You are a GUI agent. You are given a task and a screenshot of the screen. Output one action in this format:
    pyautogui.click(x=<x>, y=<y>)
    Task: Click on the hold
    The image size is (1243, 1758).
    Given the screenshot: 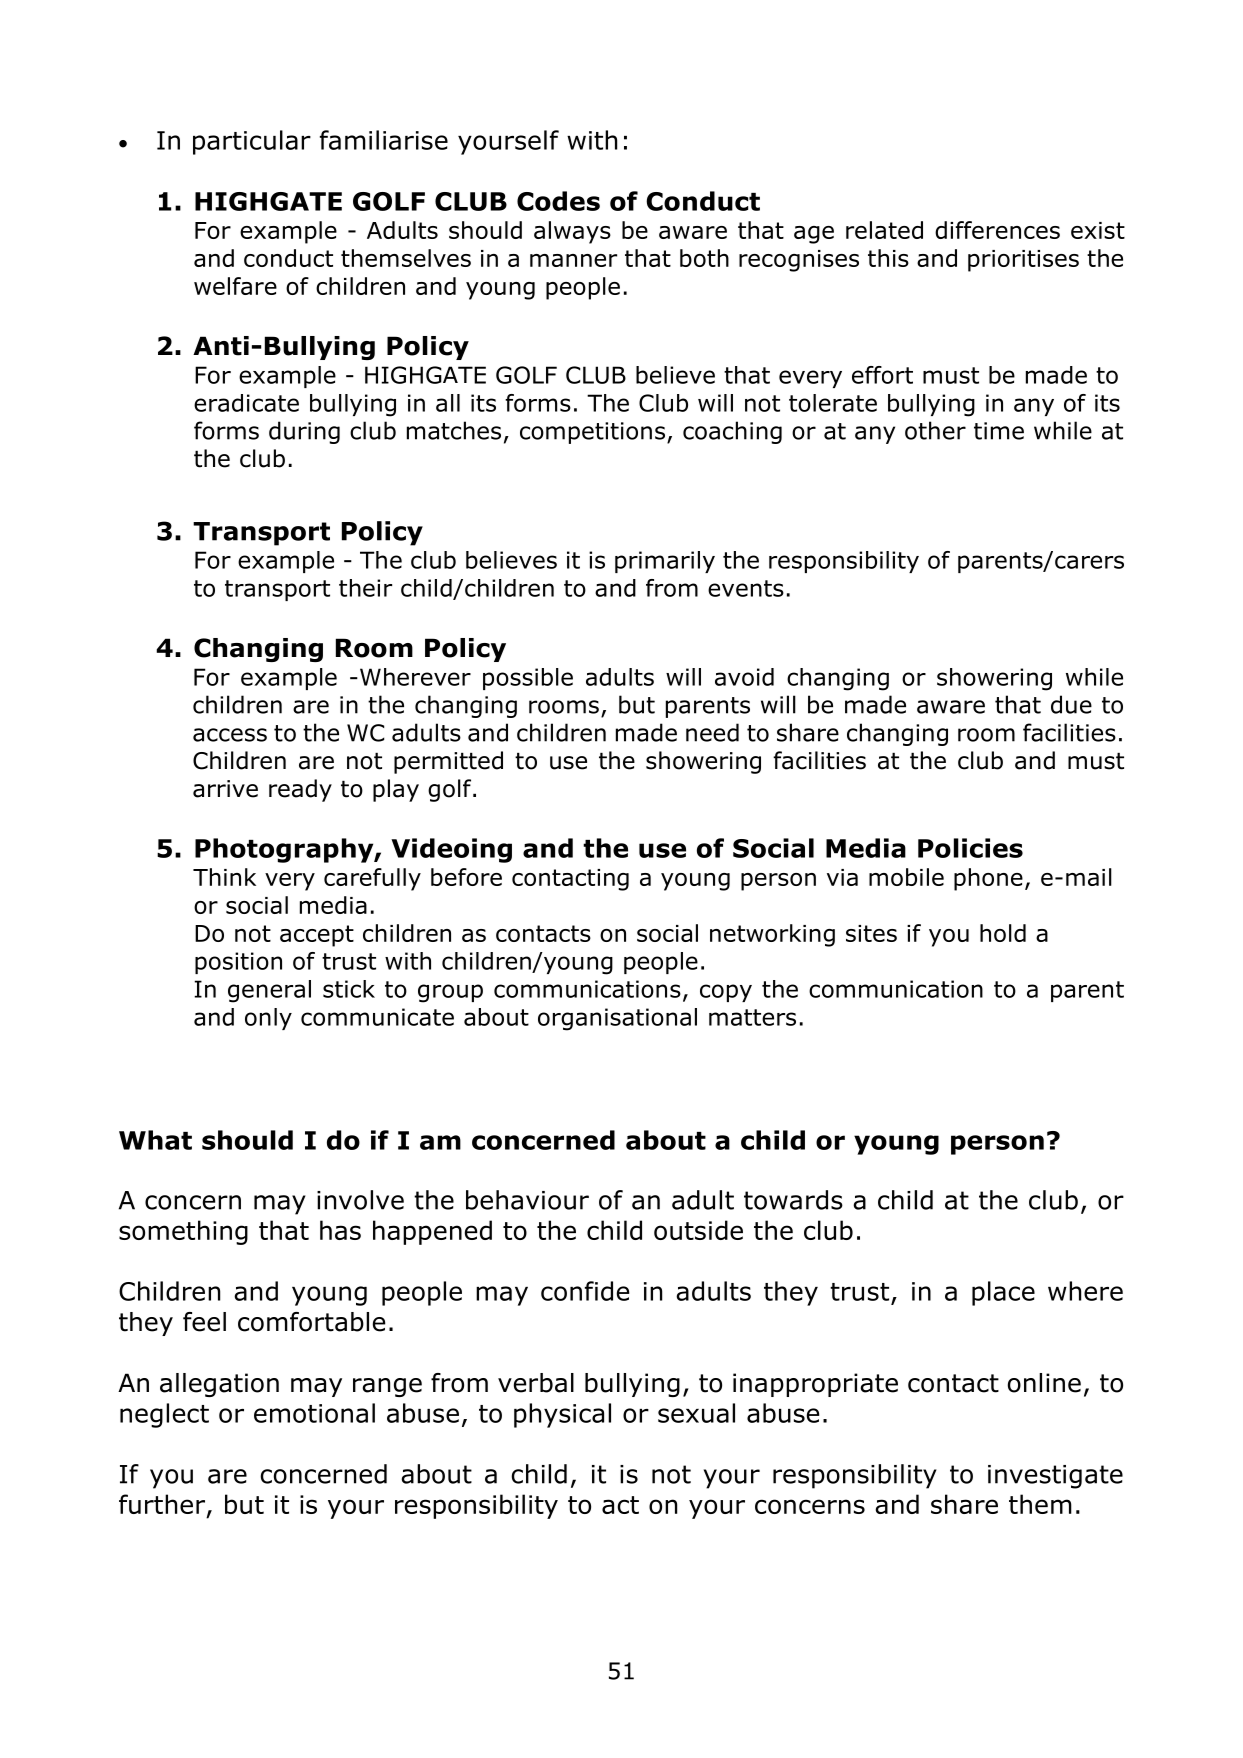 What is the action you would take?
    pyautogui.click(x=1003, y=933)
